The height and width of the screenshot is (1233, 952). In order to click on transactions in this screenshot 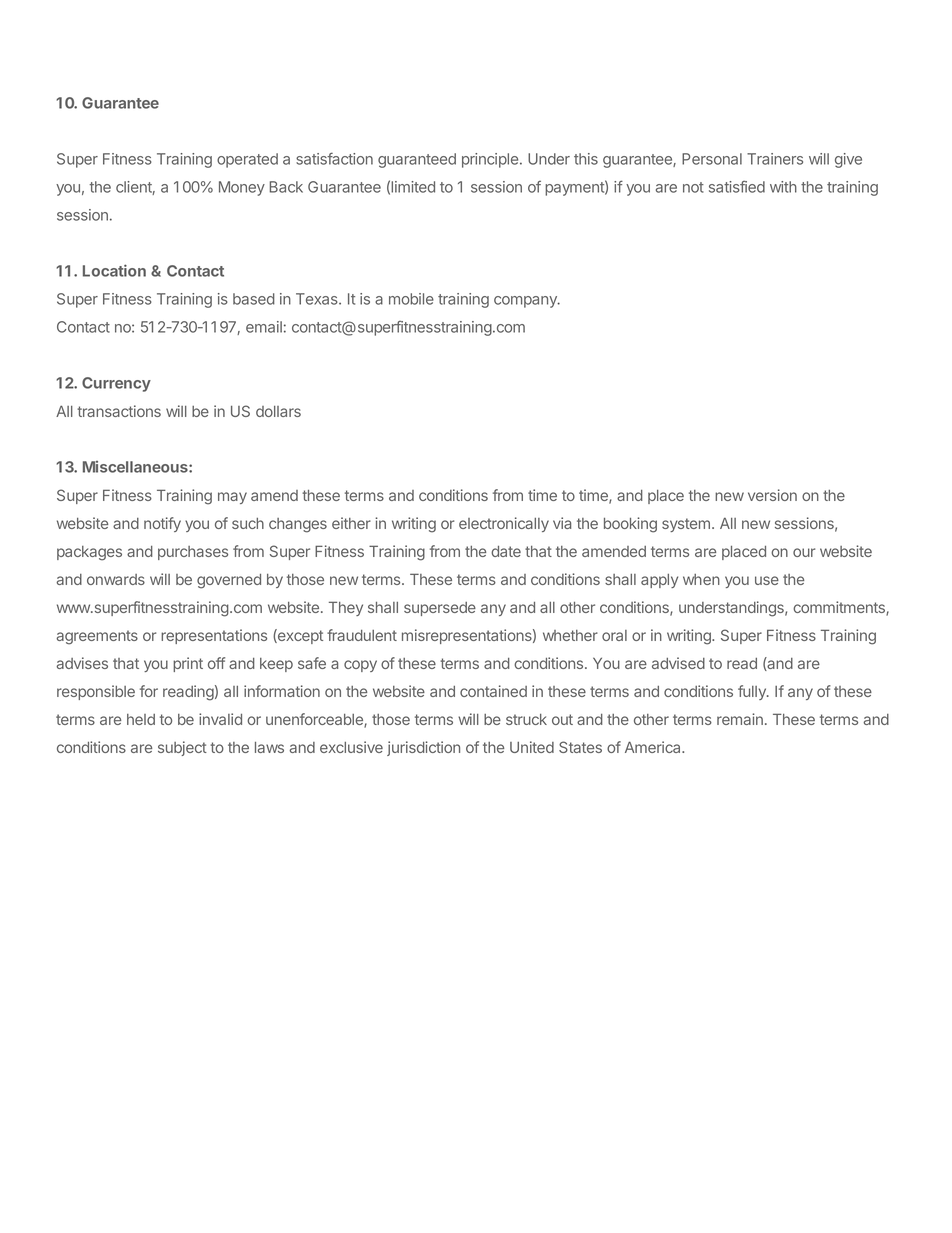, I will do `click(119, 411)`.
